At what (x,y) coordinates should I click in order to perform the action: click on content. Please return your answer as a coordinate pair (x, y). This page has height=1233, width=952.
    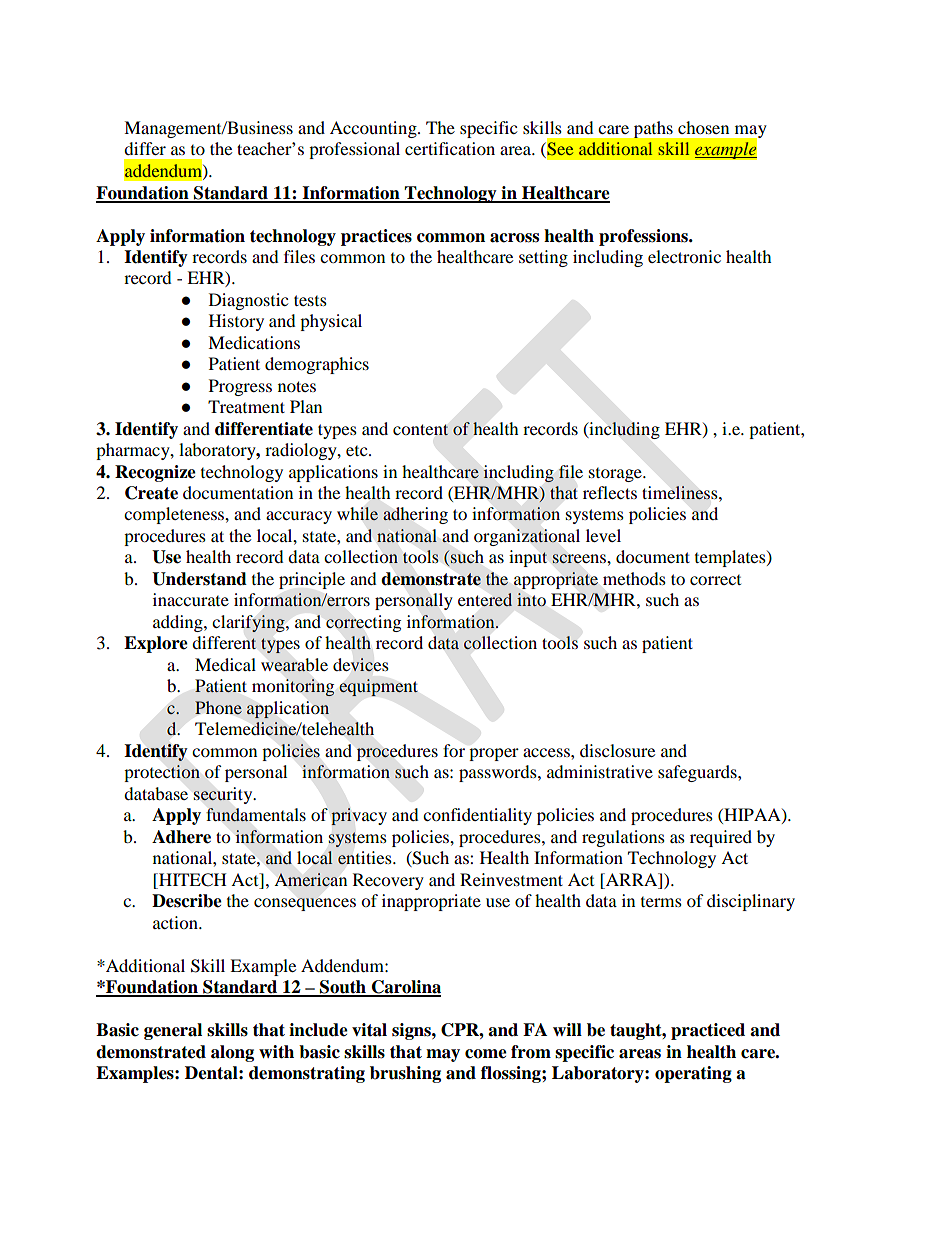
    Looking at the image, I should click on (421, 430).
